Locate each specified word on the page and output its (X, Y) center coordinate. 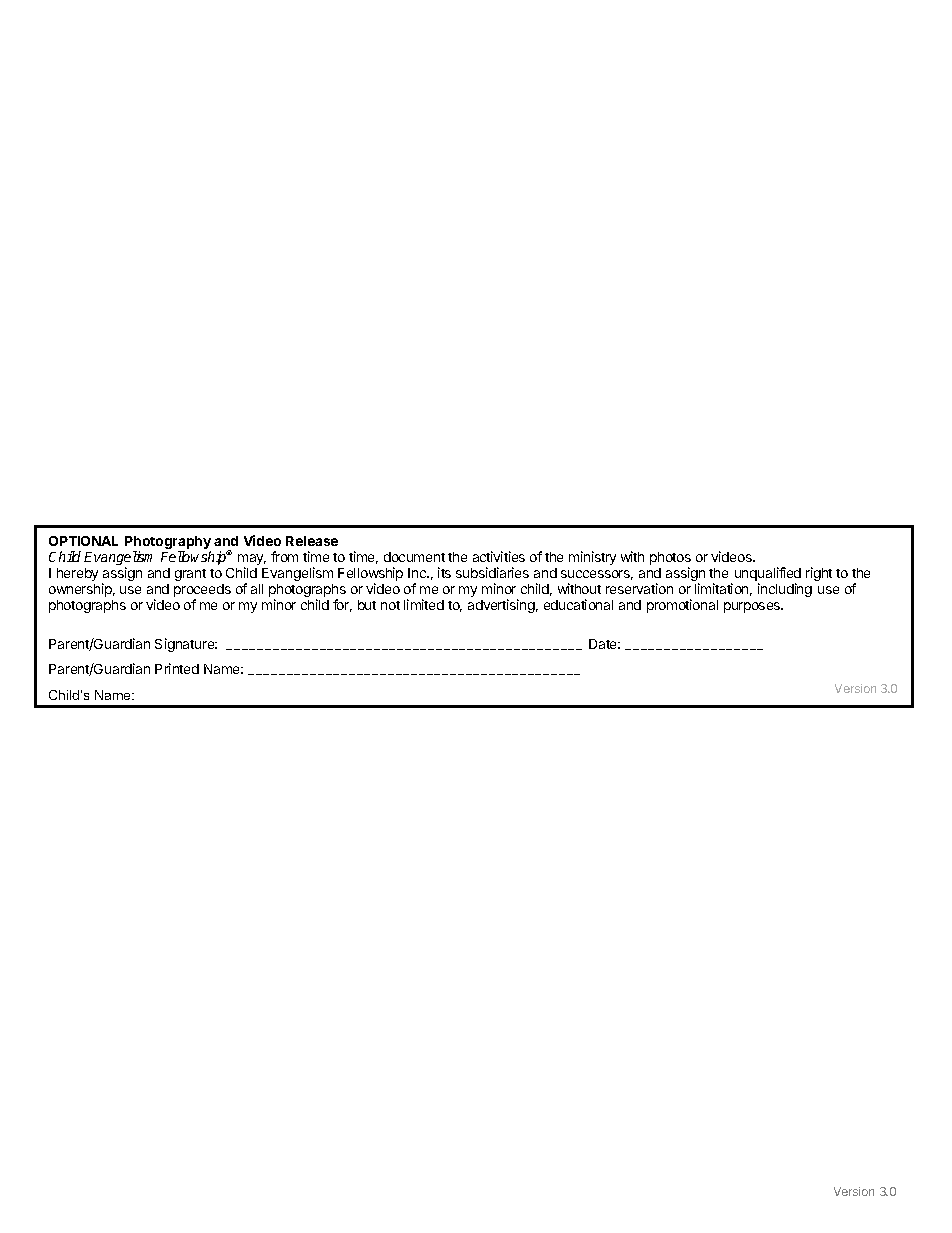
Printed (177, 668)
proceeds (202, 592)
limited (424, 604)
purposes (753, 607)
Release (312, 541)
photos (670, 560)
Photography (168, 544)
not (390, 605)
